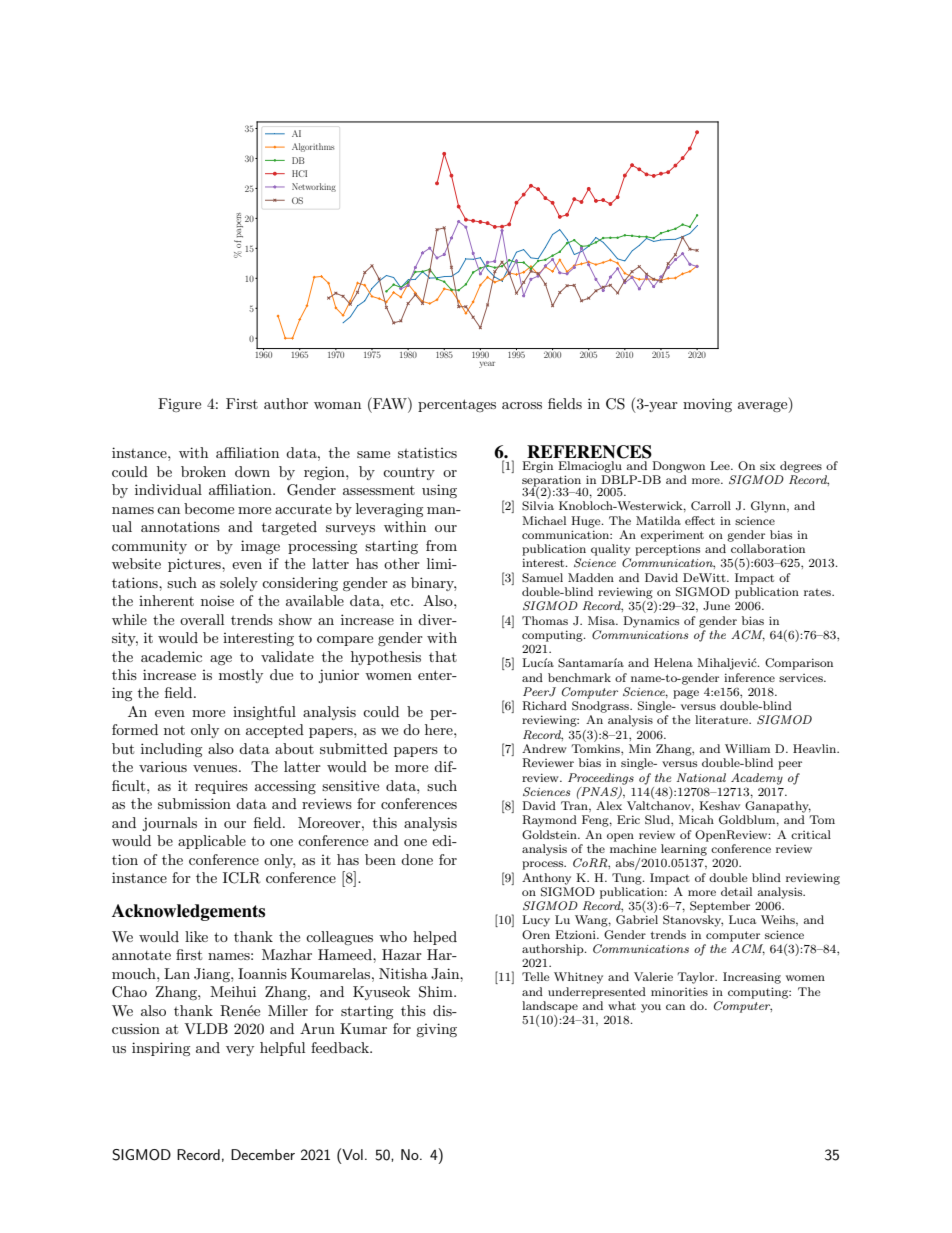  What do you see at coordinates (749, 677) in the screenshot?
I see `inference` at bounding box center [749, 677].
